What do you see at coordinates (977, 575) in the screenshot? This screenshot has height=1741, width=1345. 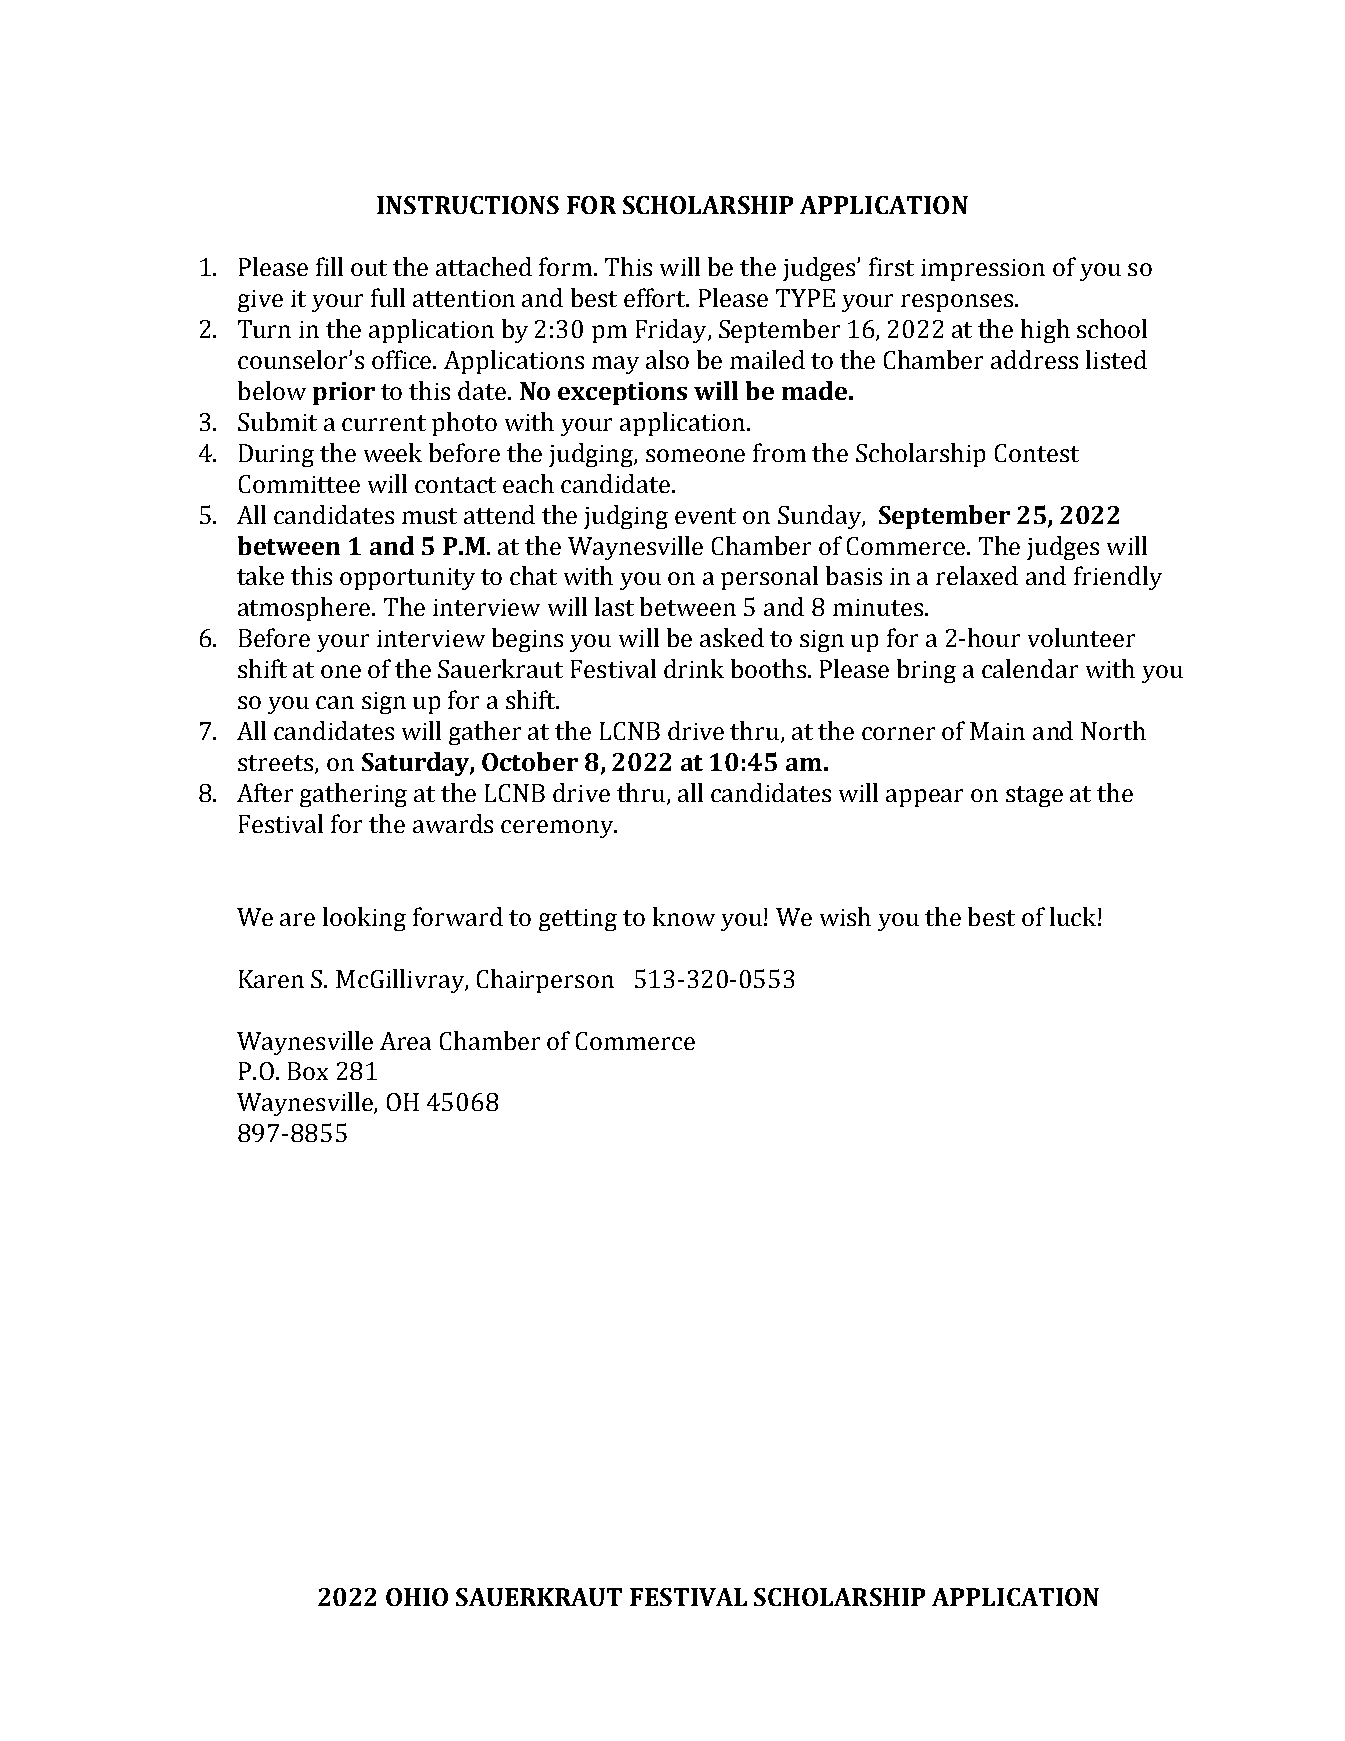 I see `relaxed` at bounding box center [977, 575].
